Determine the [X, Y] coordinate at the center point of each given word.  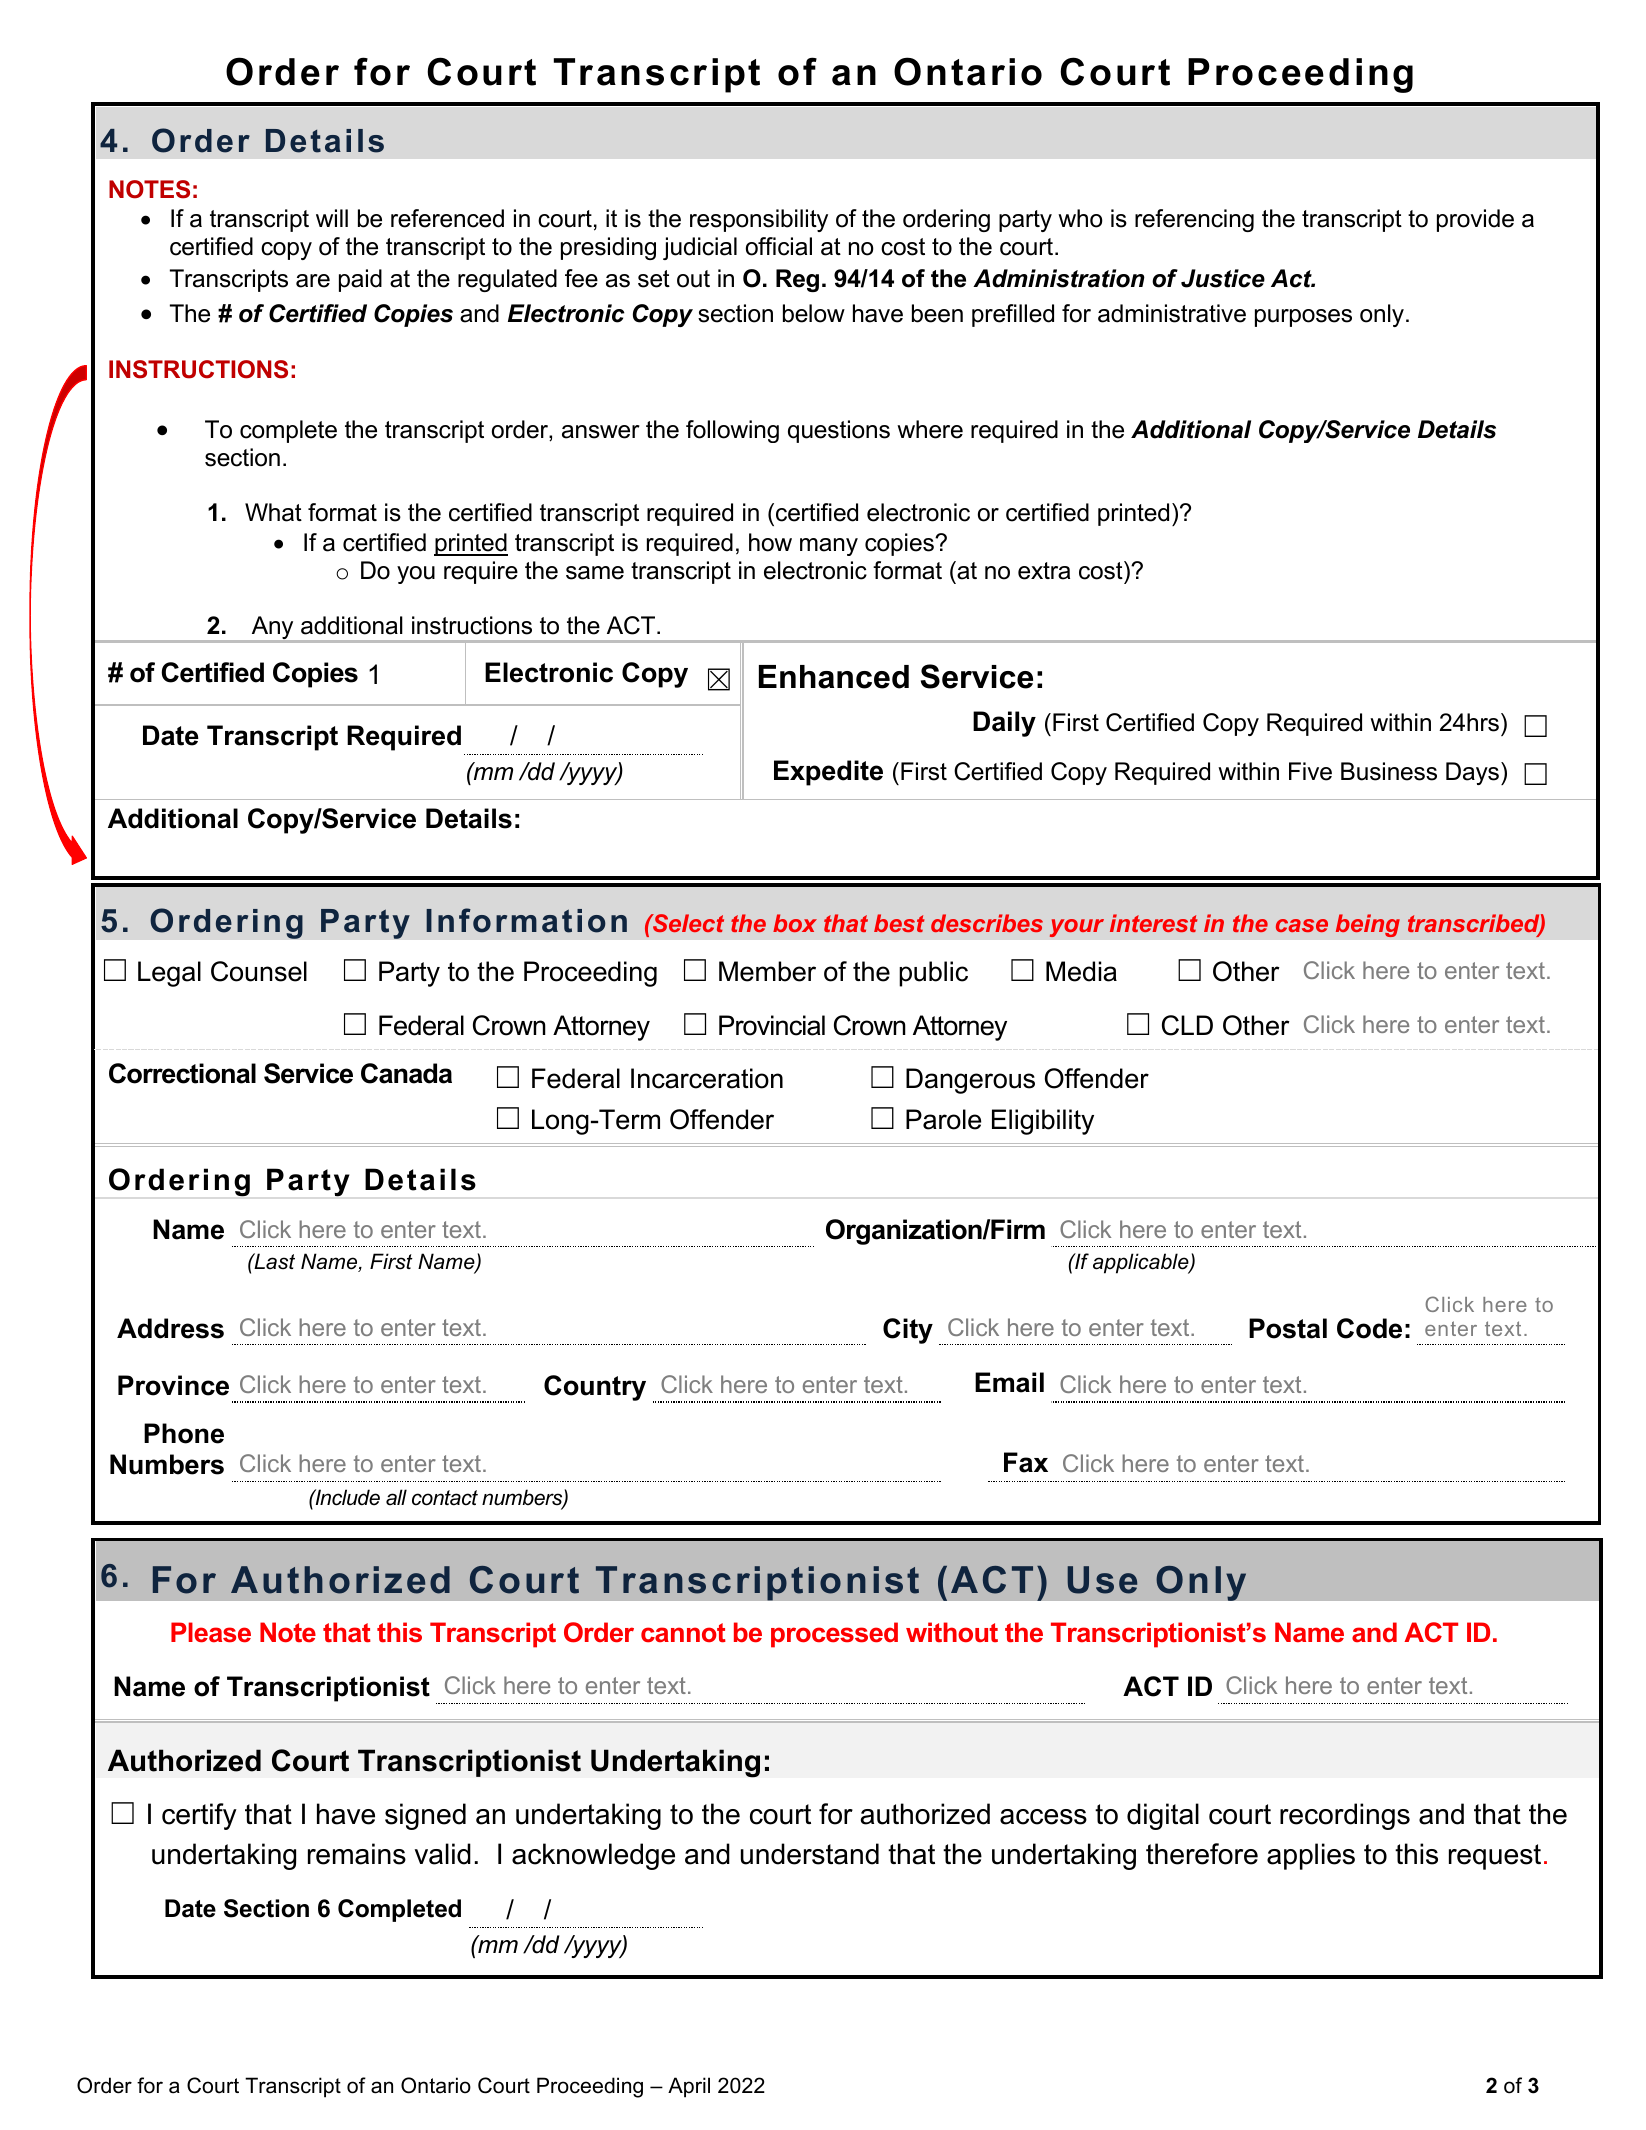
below [814, 313]
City [908, 1331]
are [313, 281]
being [1367, 925]
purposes [1303, 318]
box [795, 923]
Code [1369, 1328]
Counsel [259, 971]
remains [357, 1854]
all [396, 1497]
